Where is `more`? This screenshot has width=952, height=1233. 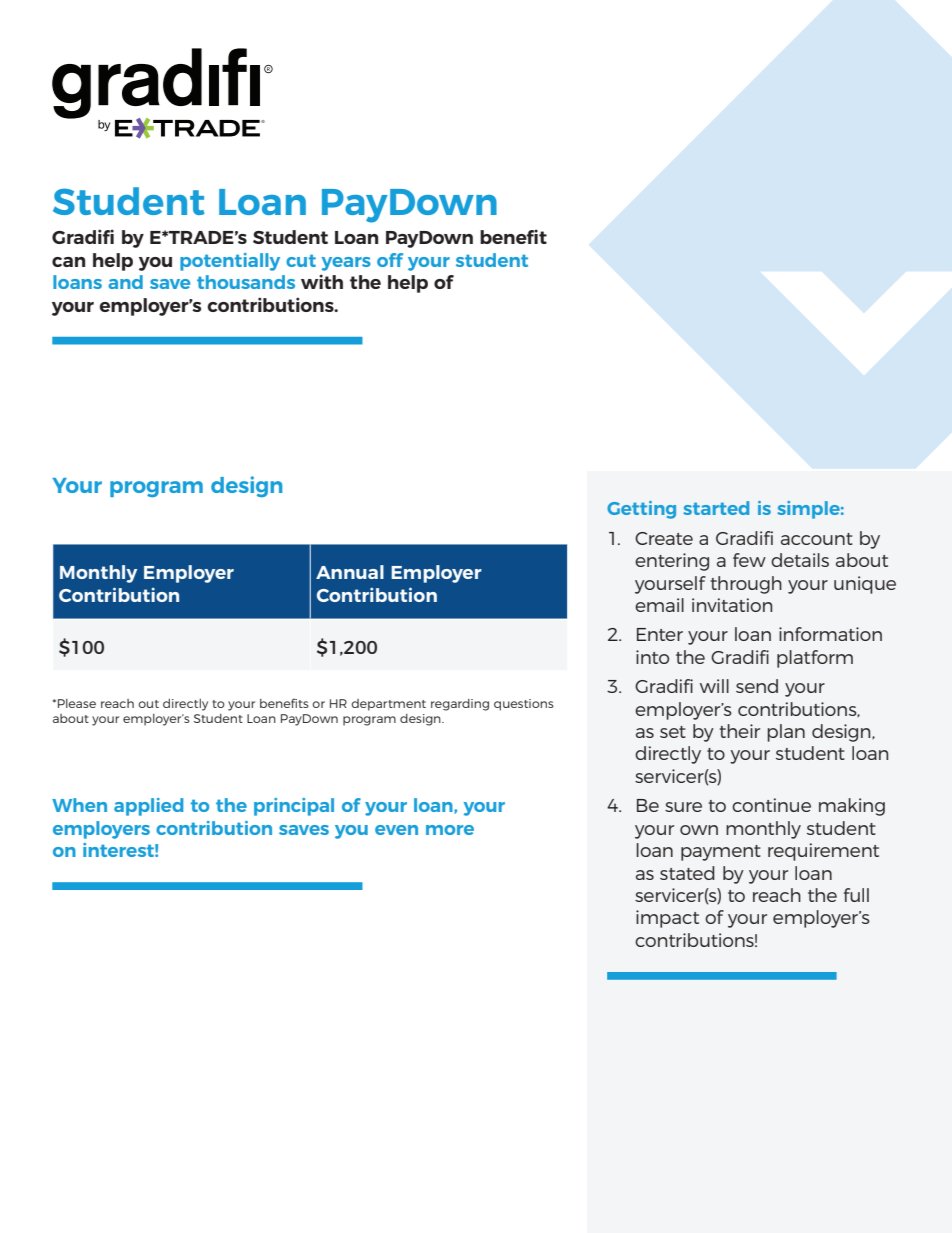 more is located at coordinates (450, 830).
